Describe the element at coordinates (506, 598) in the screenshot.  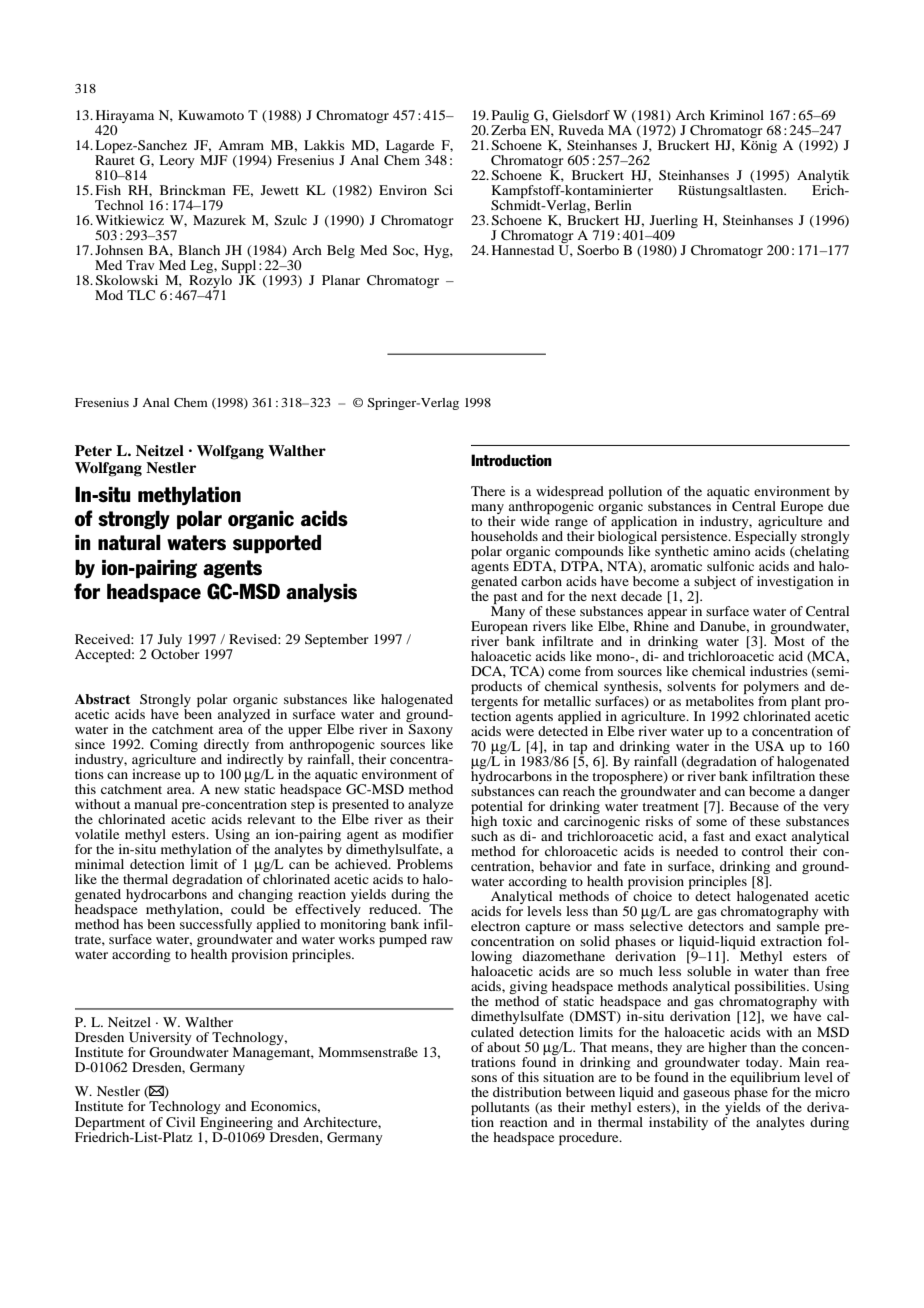
I see `past` at that location.
